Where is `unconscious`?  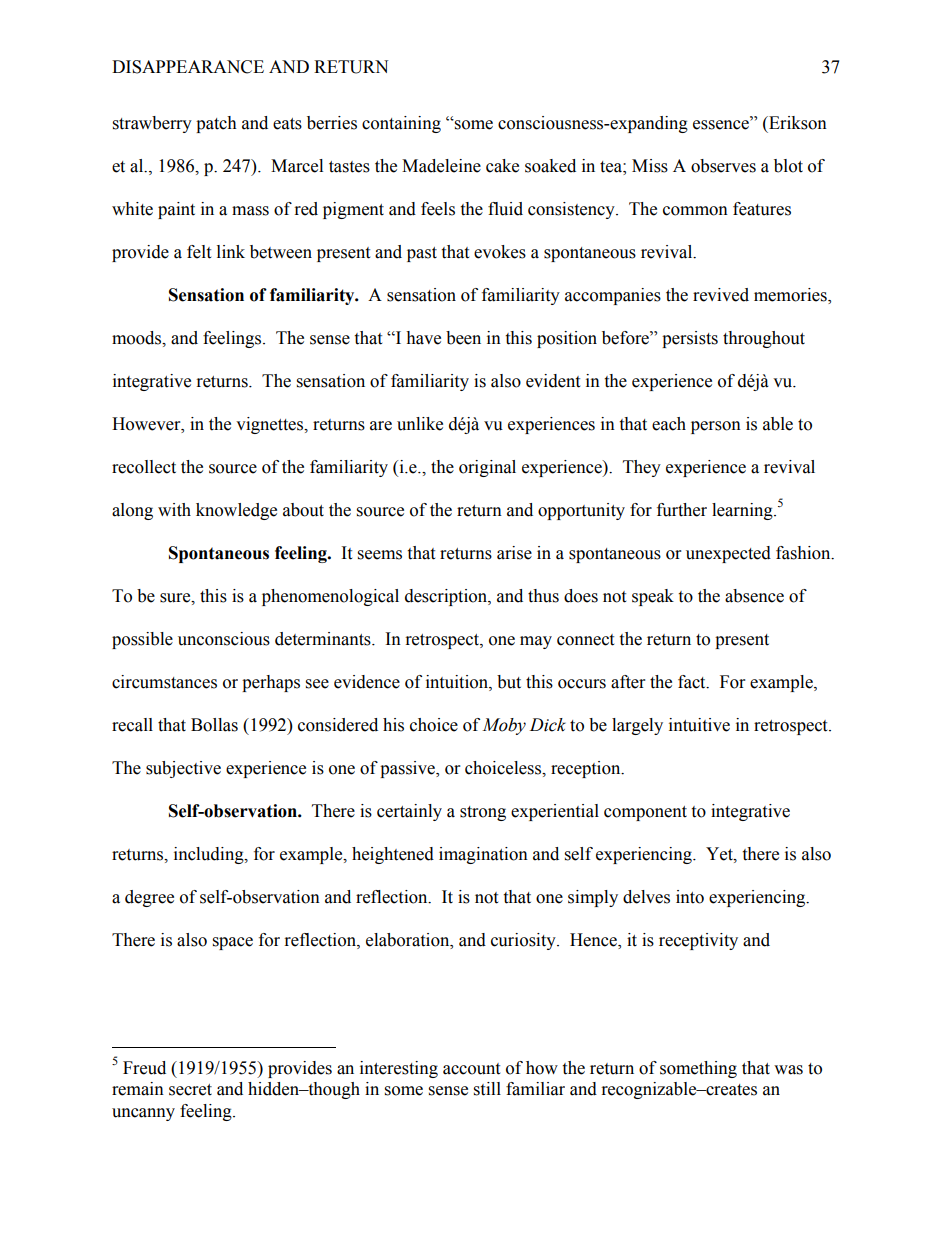 unconscious is located at coordinates (224, 639).
